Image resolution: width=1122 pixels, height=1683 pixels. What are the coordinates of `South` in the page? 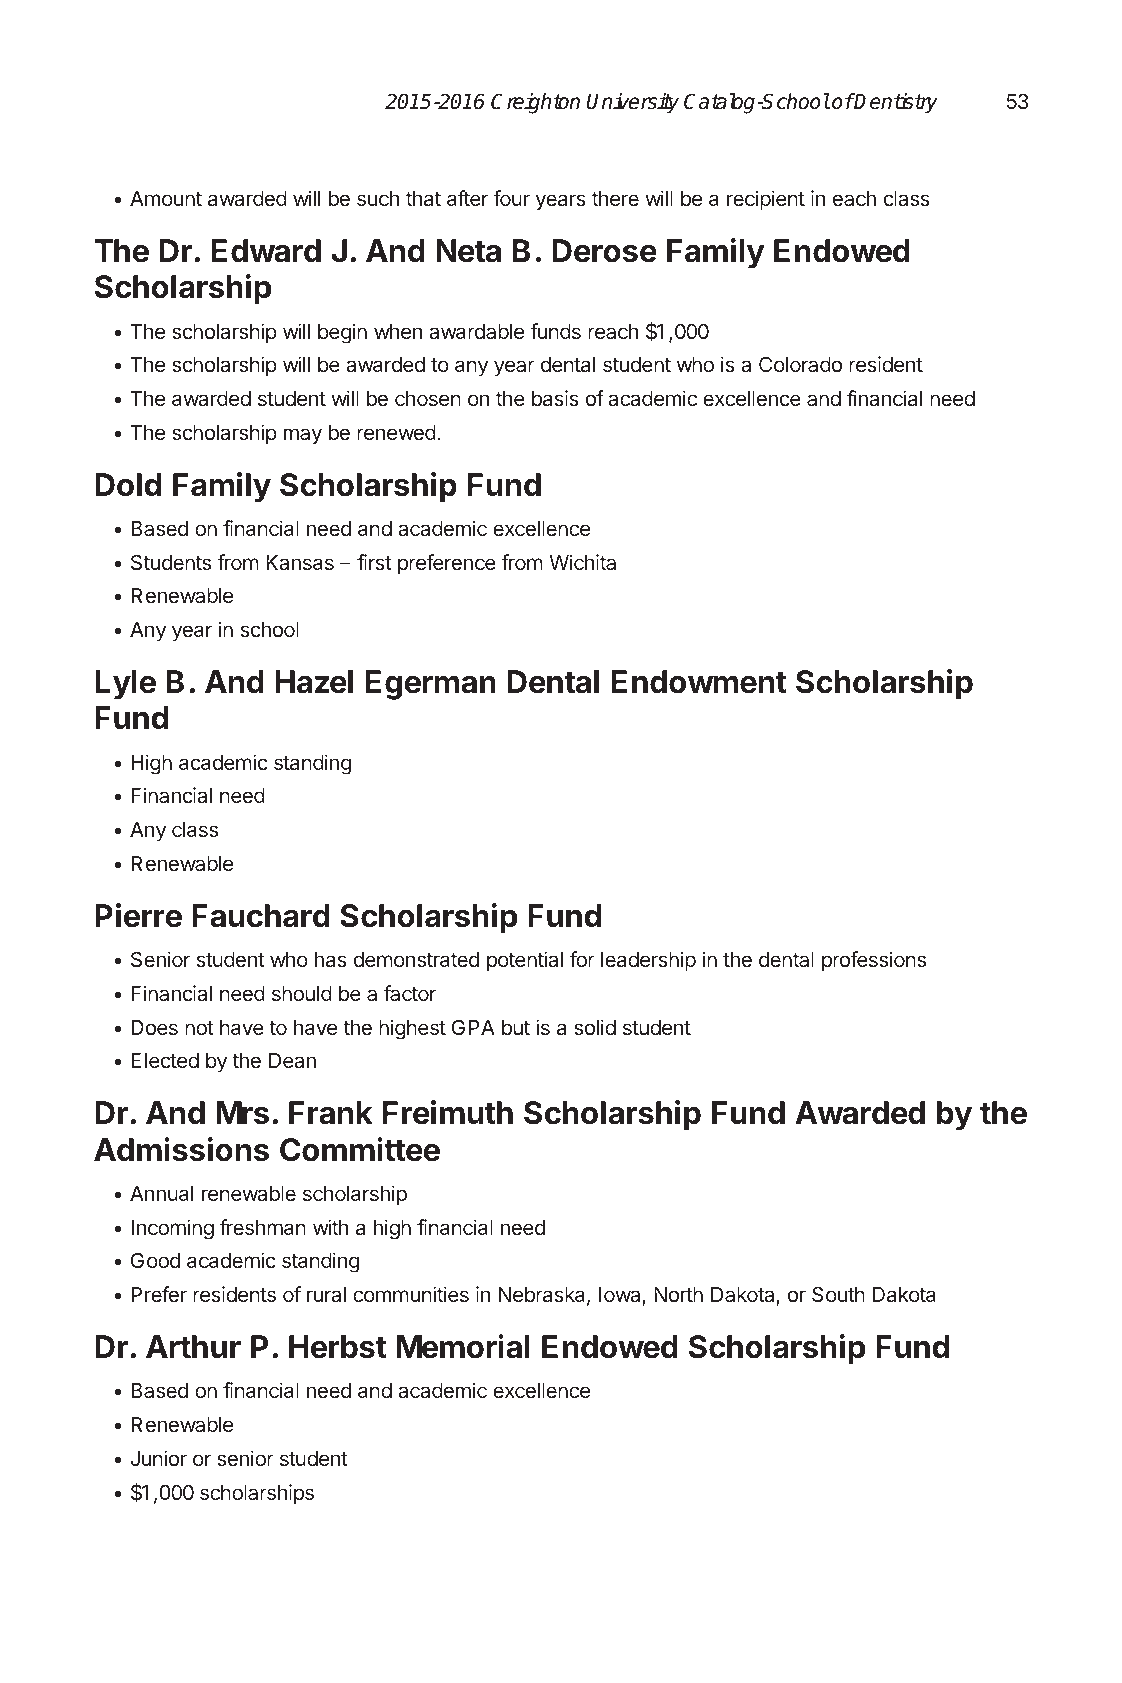 It's located at (838, 1294).
